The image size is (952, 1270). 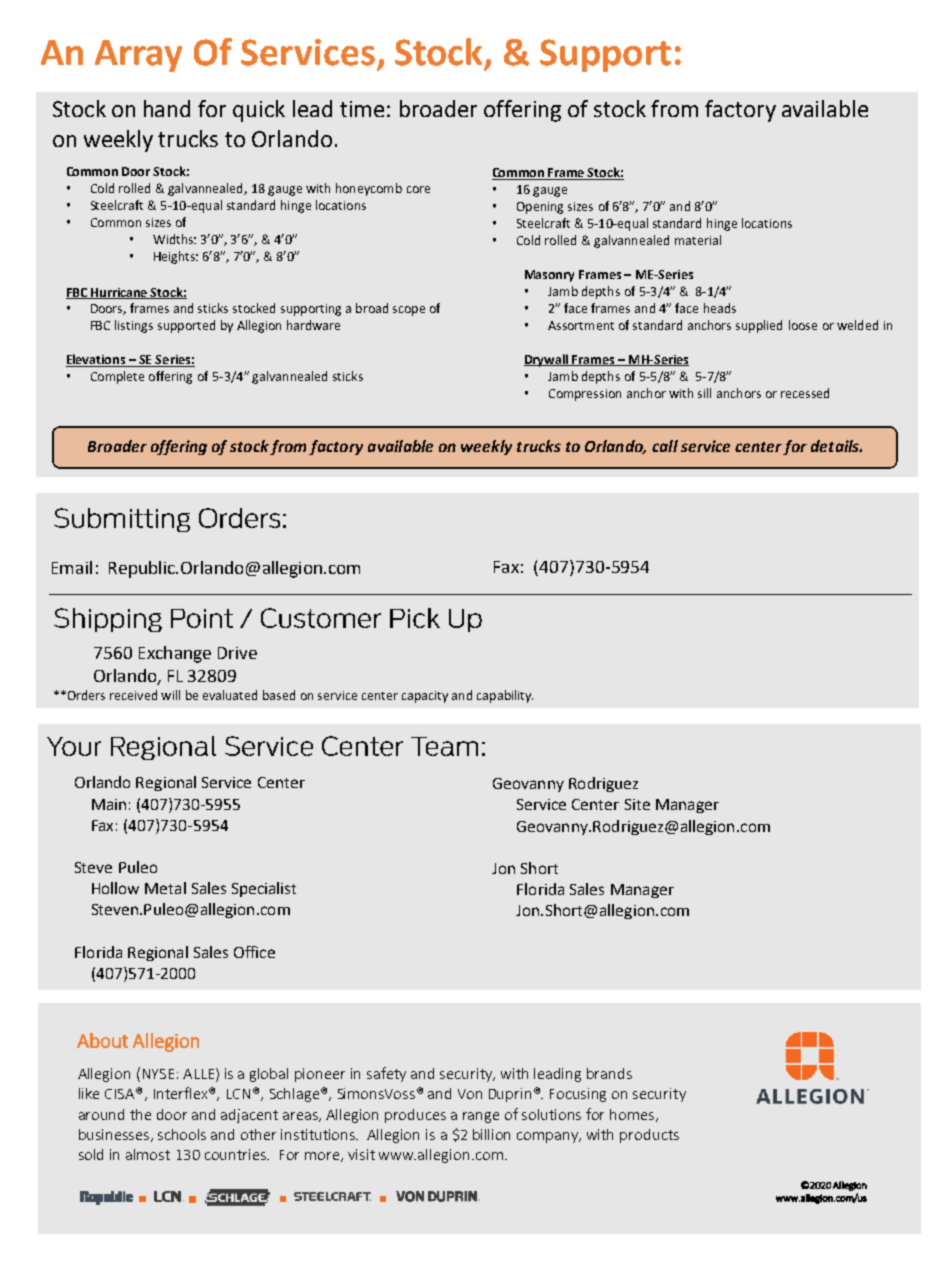 I want to click on schools, so click(x=182, y=1134).
